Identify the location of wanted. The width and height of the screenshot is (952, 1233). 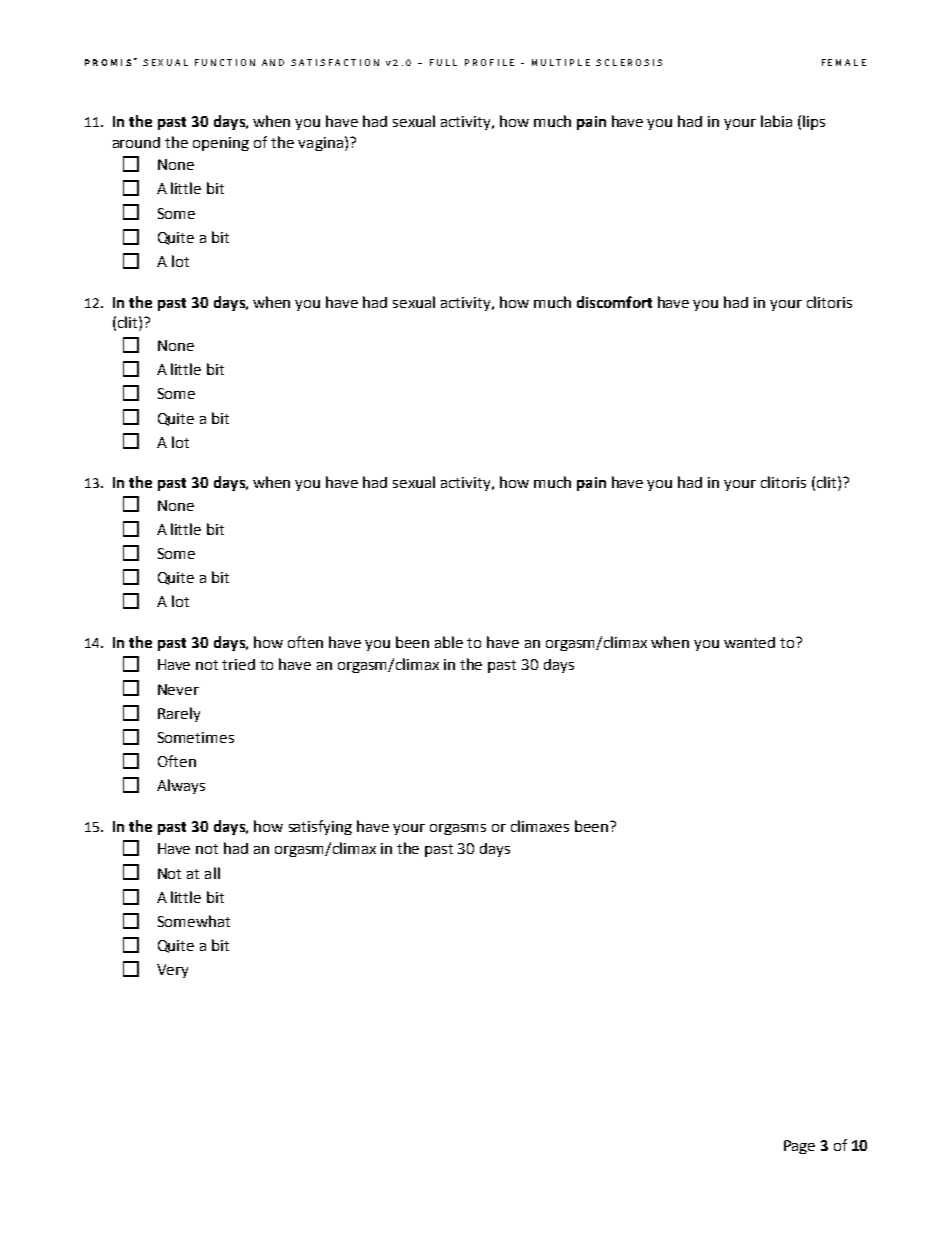
(749, 642).
